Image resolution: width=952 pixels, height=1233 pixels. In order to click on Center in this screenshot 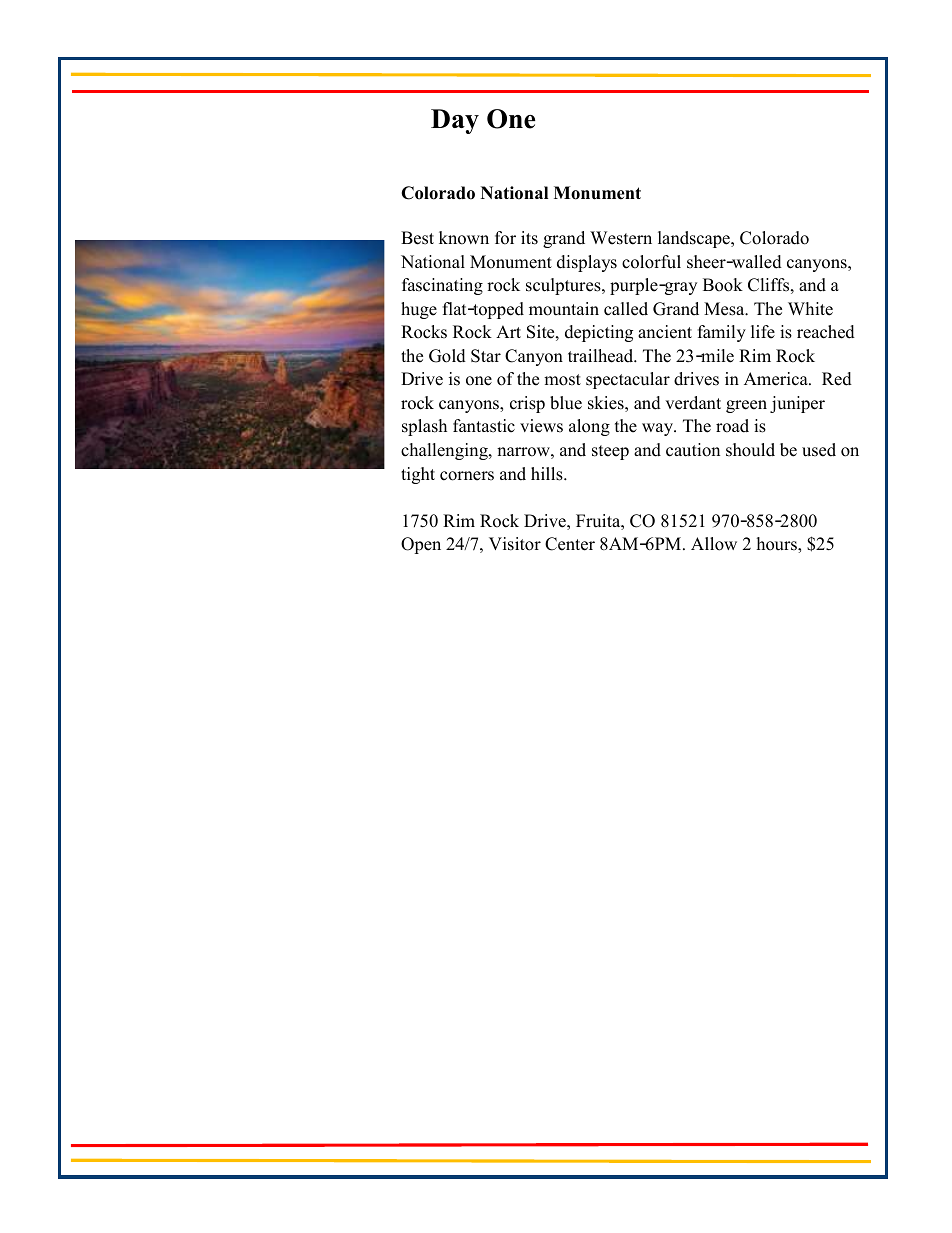, I will do `click(570, 544)`.
